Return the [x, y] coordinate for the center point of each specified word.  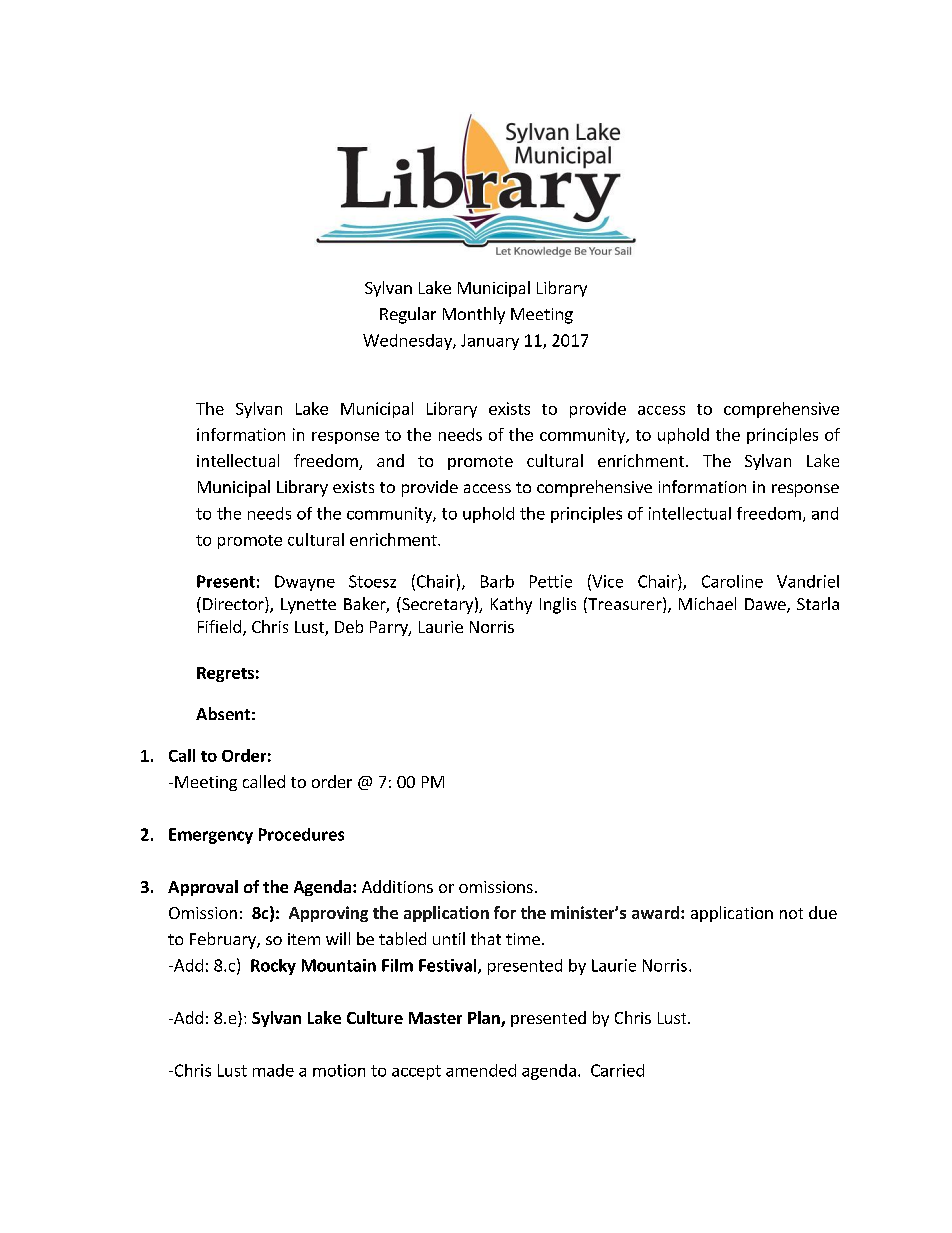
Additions [397, 886]
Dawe [766, 605]
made [273, 1070]
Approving [328, 914]
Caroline [732, 581]
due [823, 912]
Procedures [301, 834]
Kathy [511, 605]
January [490, 342]
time [523, 939]
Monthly [474, 315]
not [791, 913]
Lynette [308, 606]
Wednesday [408, 342]
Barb [497, 581]
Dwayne [305, 583]
